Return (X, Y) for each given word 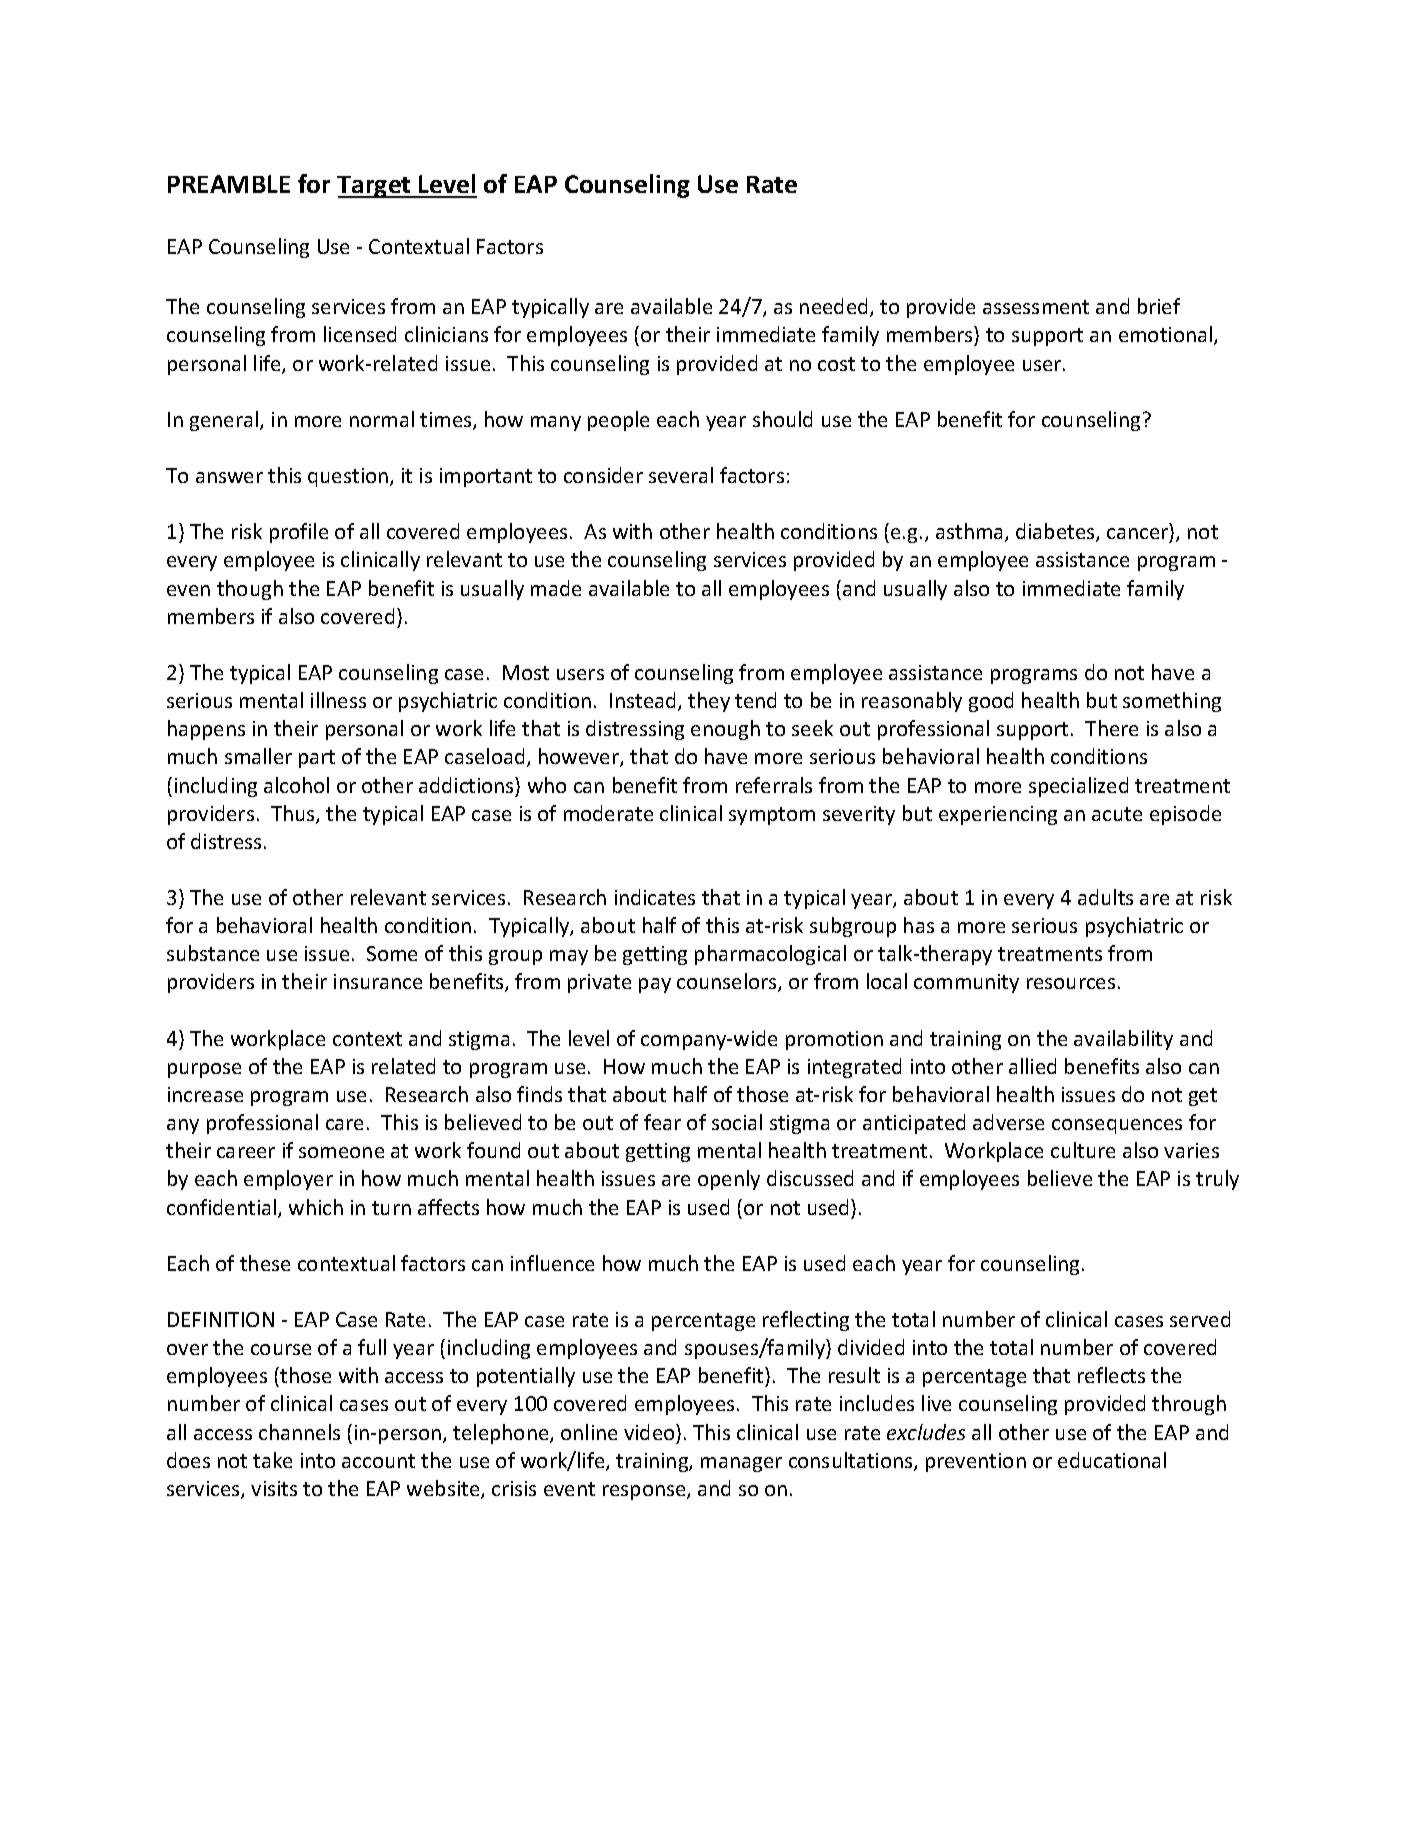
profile (299, 533)
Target (375, 187)
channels (299, 1432)
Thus (294, 814)
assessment (1036, 307)
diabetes (1056, 532)
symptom (772, 816)
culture (1083, 1150)
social (737, 1122)
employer (288, 1180)
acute (1117, 814)
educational (1112, 1460)
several (681, 475)
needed (833, 306)
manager (741, 1464)
